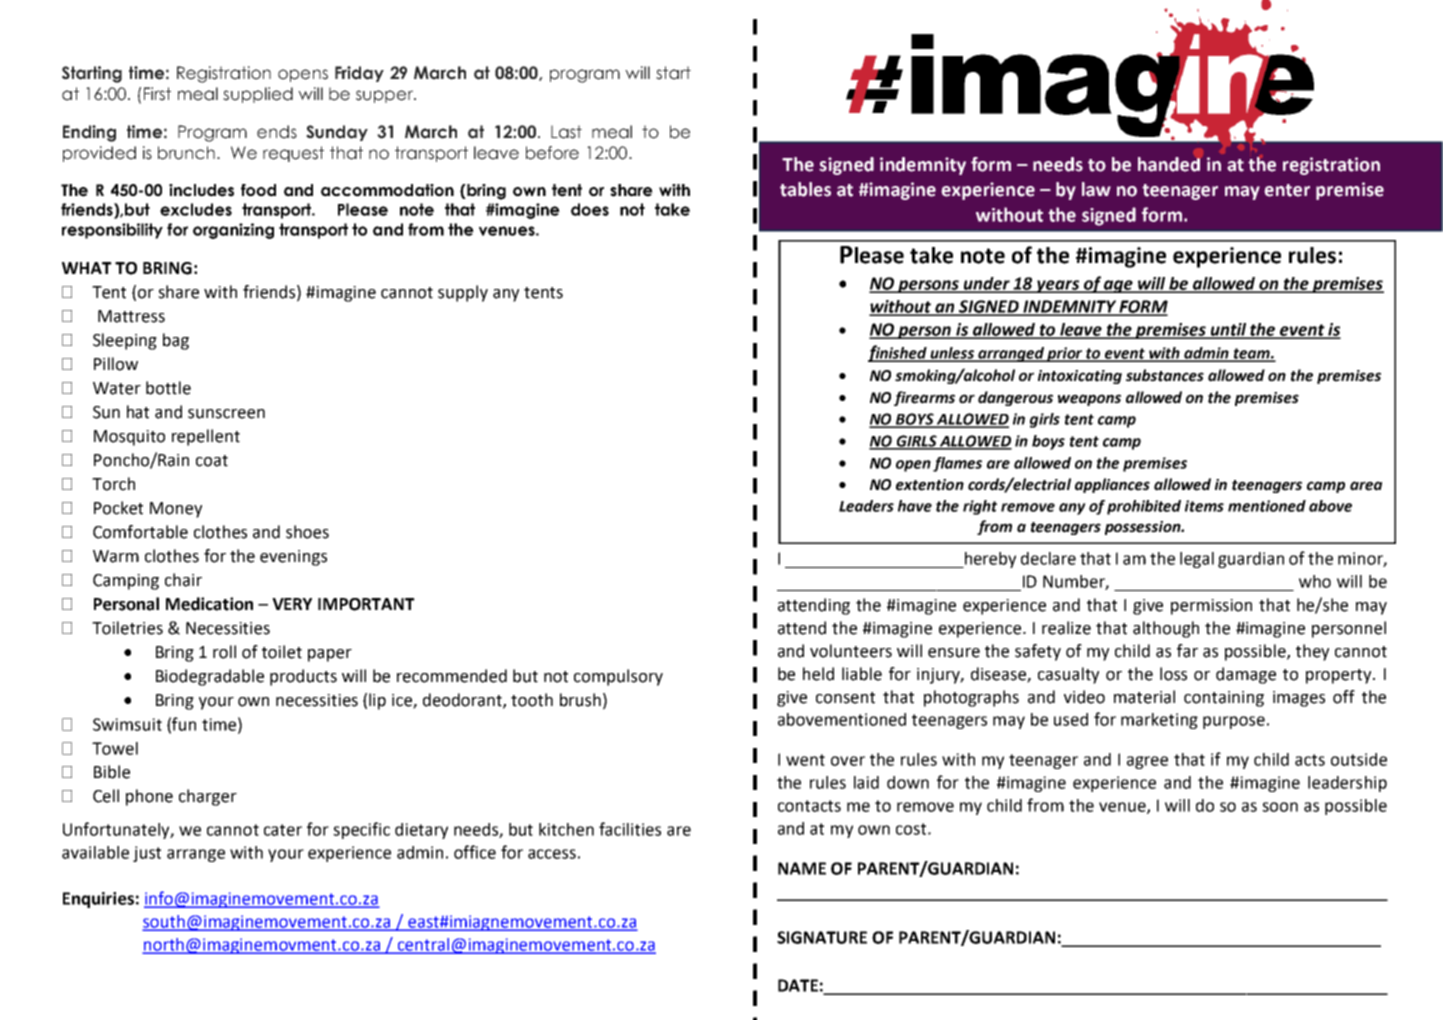 The width and height of the screenshot is (1443, 1020). I want to click on containing, so click(1224, 699).
